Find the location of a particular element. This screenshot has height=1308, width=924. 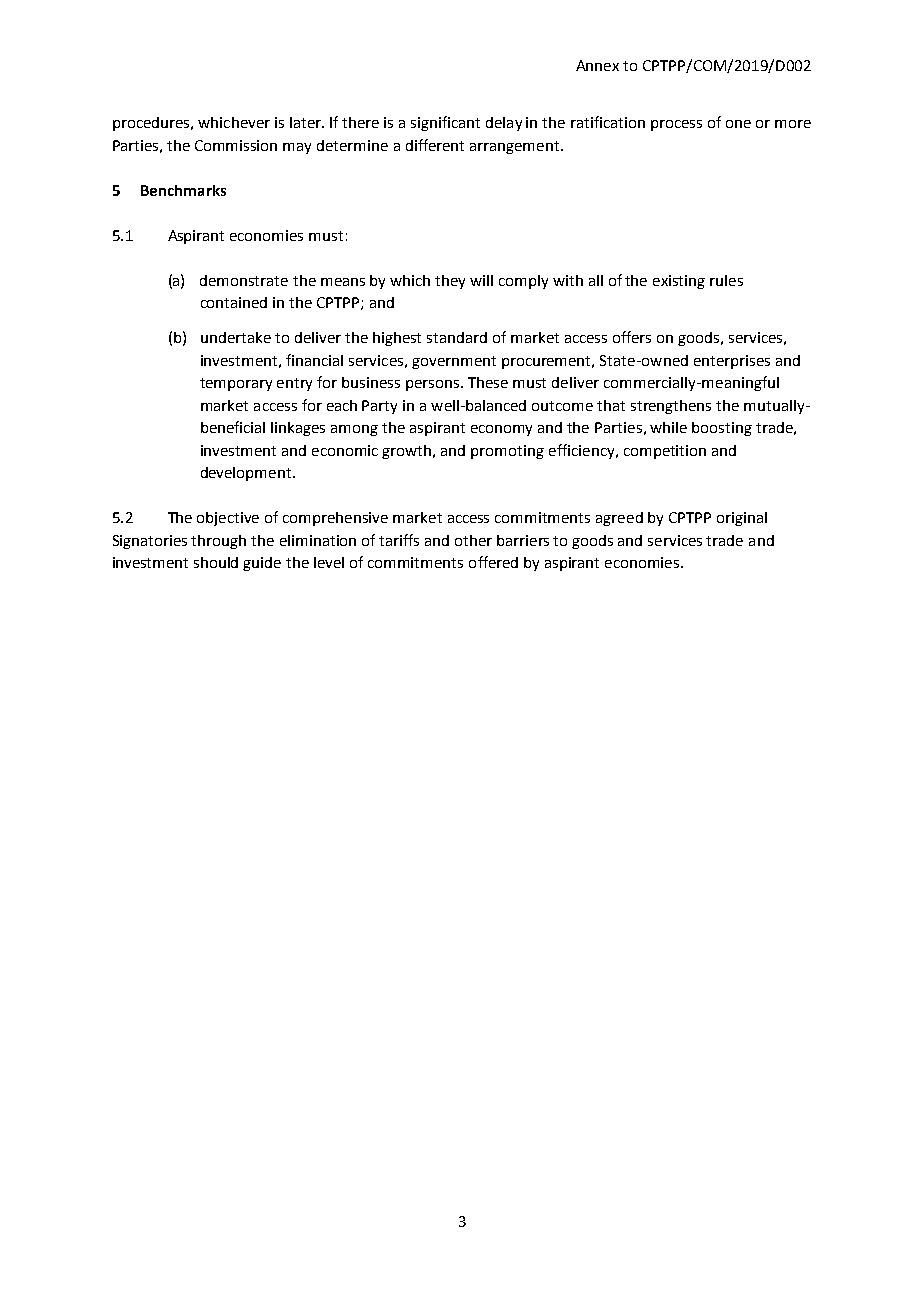

through is located at coordinates (218, 542).
